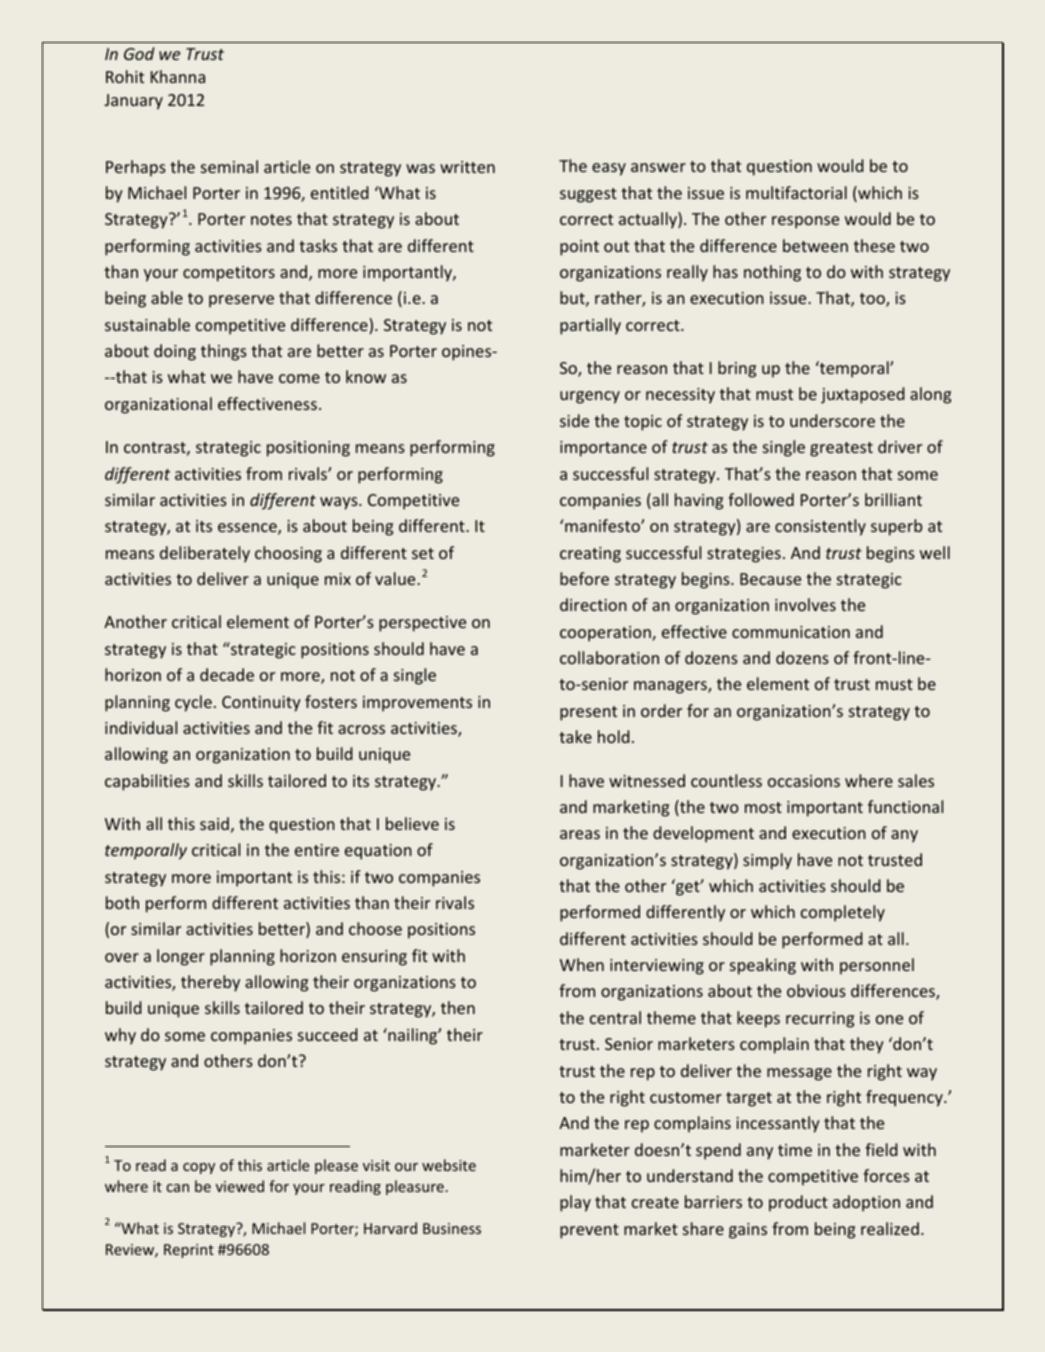 Image resolution: width=1045 pixels, height=1352 pixels. Describe the element at coordinates (178, 76) in the document. I see `Khanna` at that location.
